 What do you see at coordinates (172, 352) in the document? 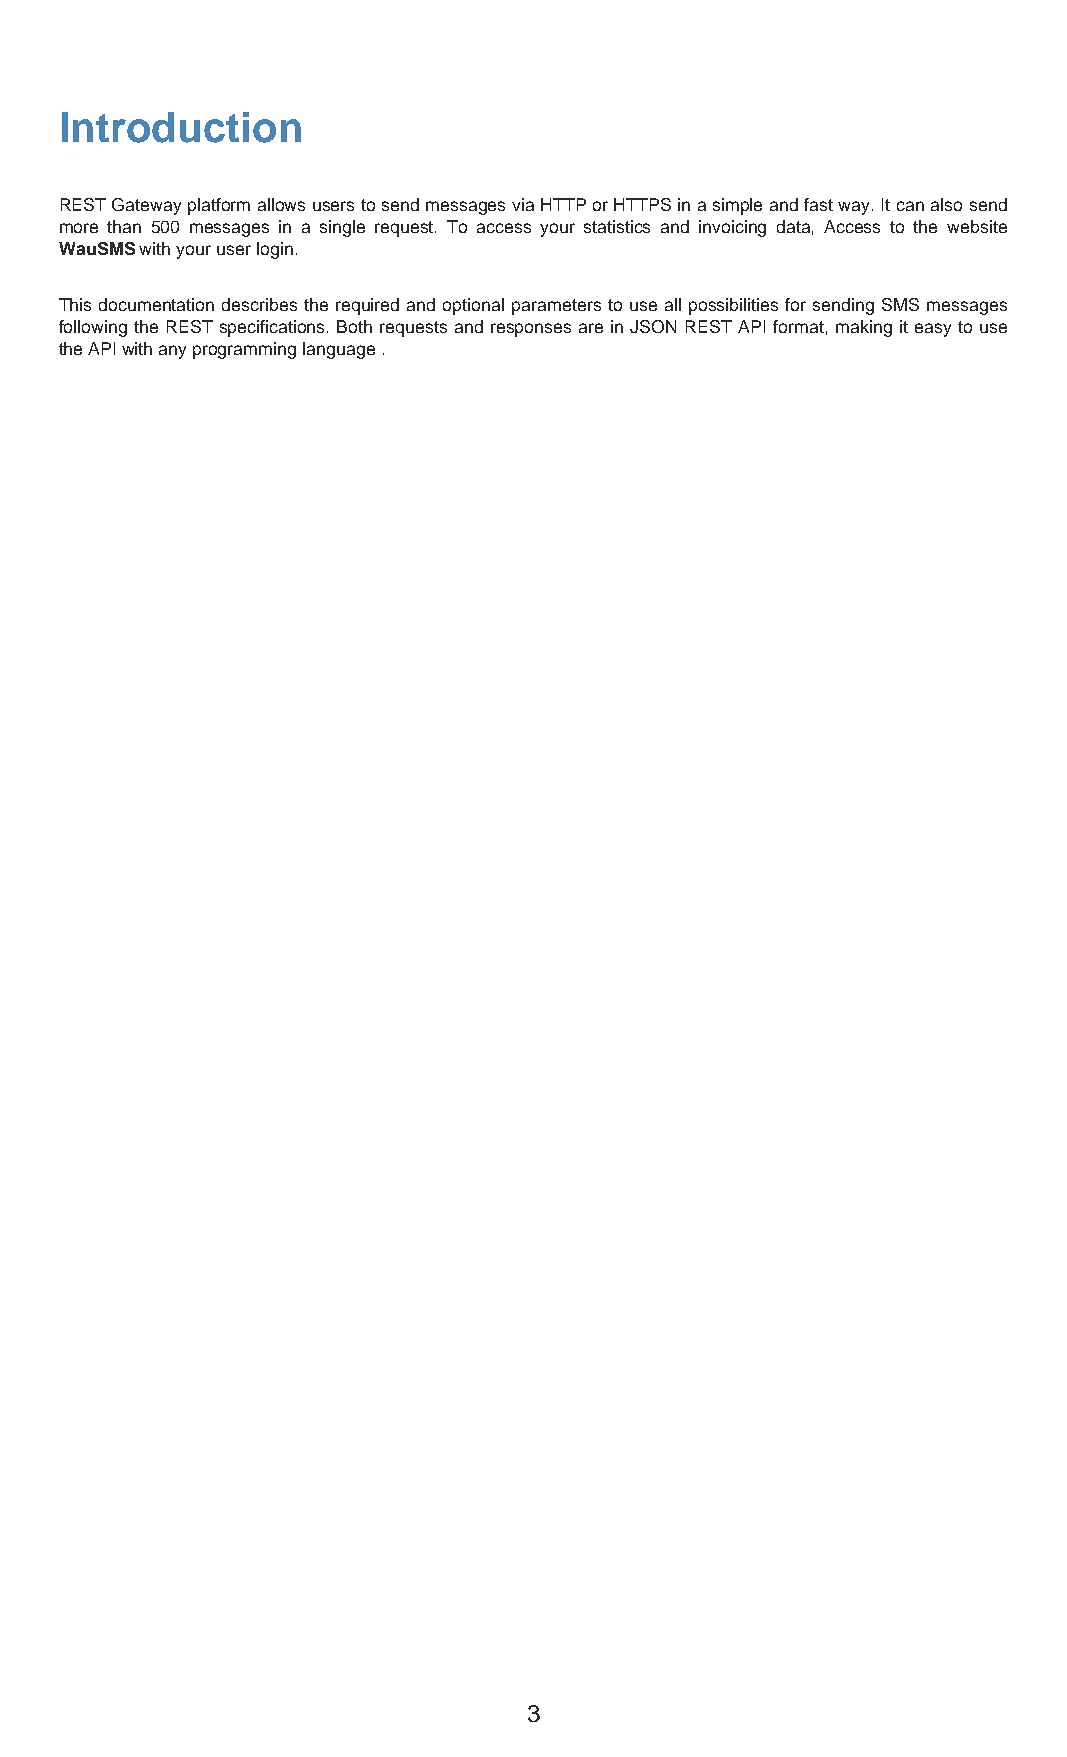
I see `any` at bounding box center [172, 352].
